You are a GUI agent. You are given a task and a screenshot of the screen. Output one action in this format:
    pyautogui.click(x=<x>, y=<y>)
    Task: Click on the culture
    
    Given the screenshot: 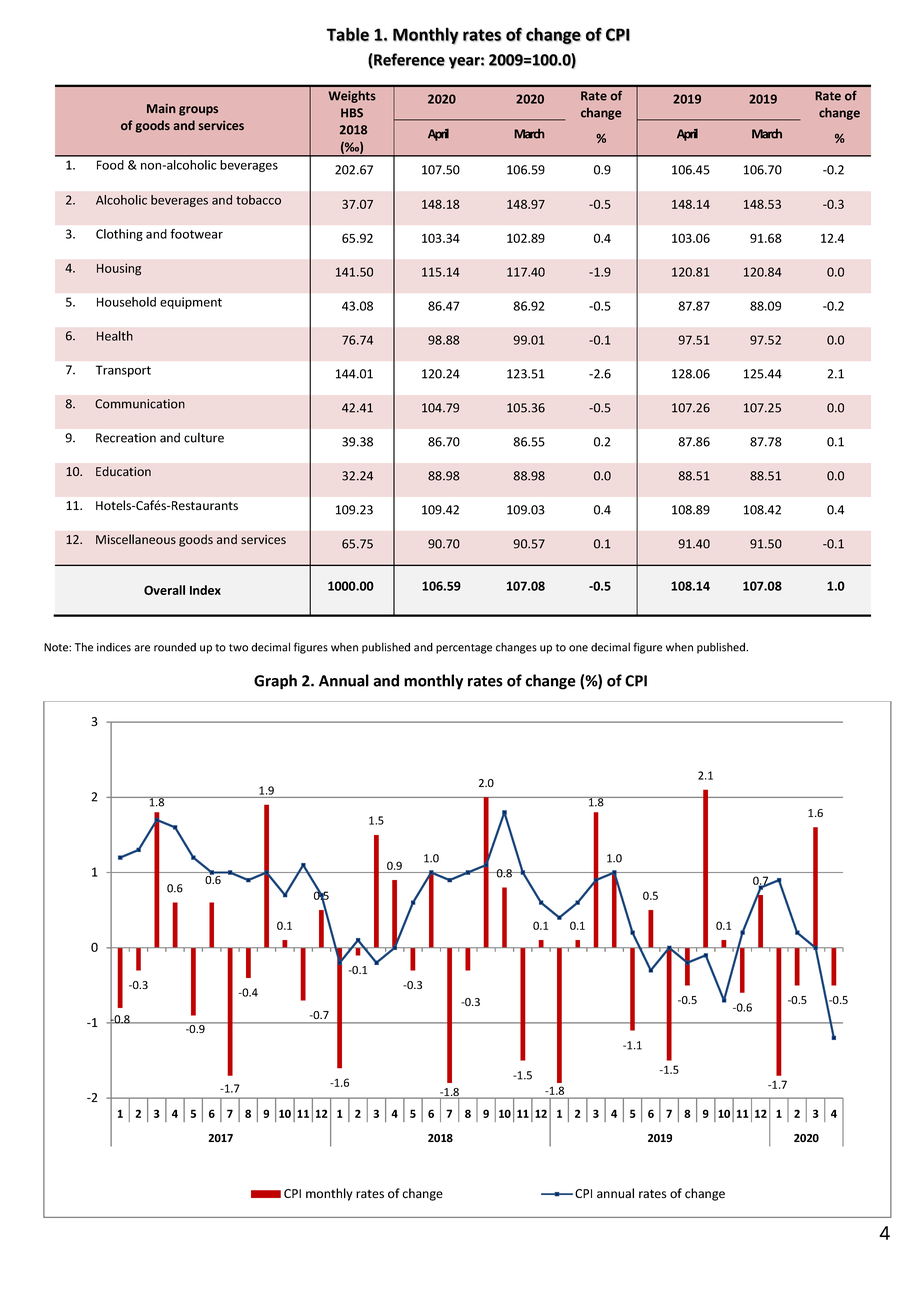 What is the action you would take?
    pyautogui.click(x=204, y=437)
